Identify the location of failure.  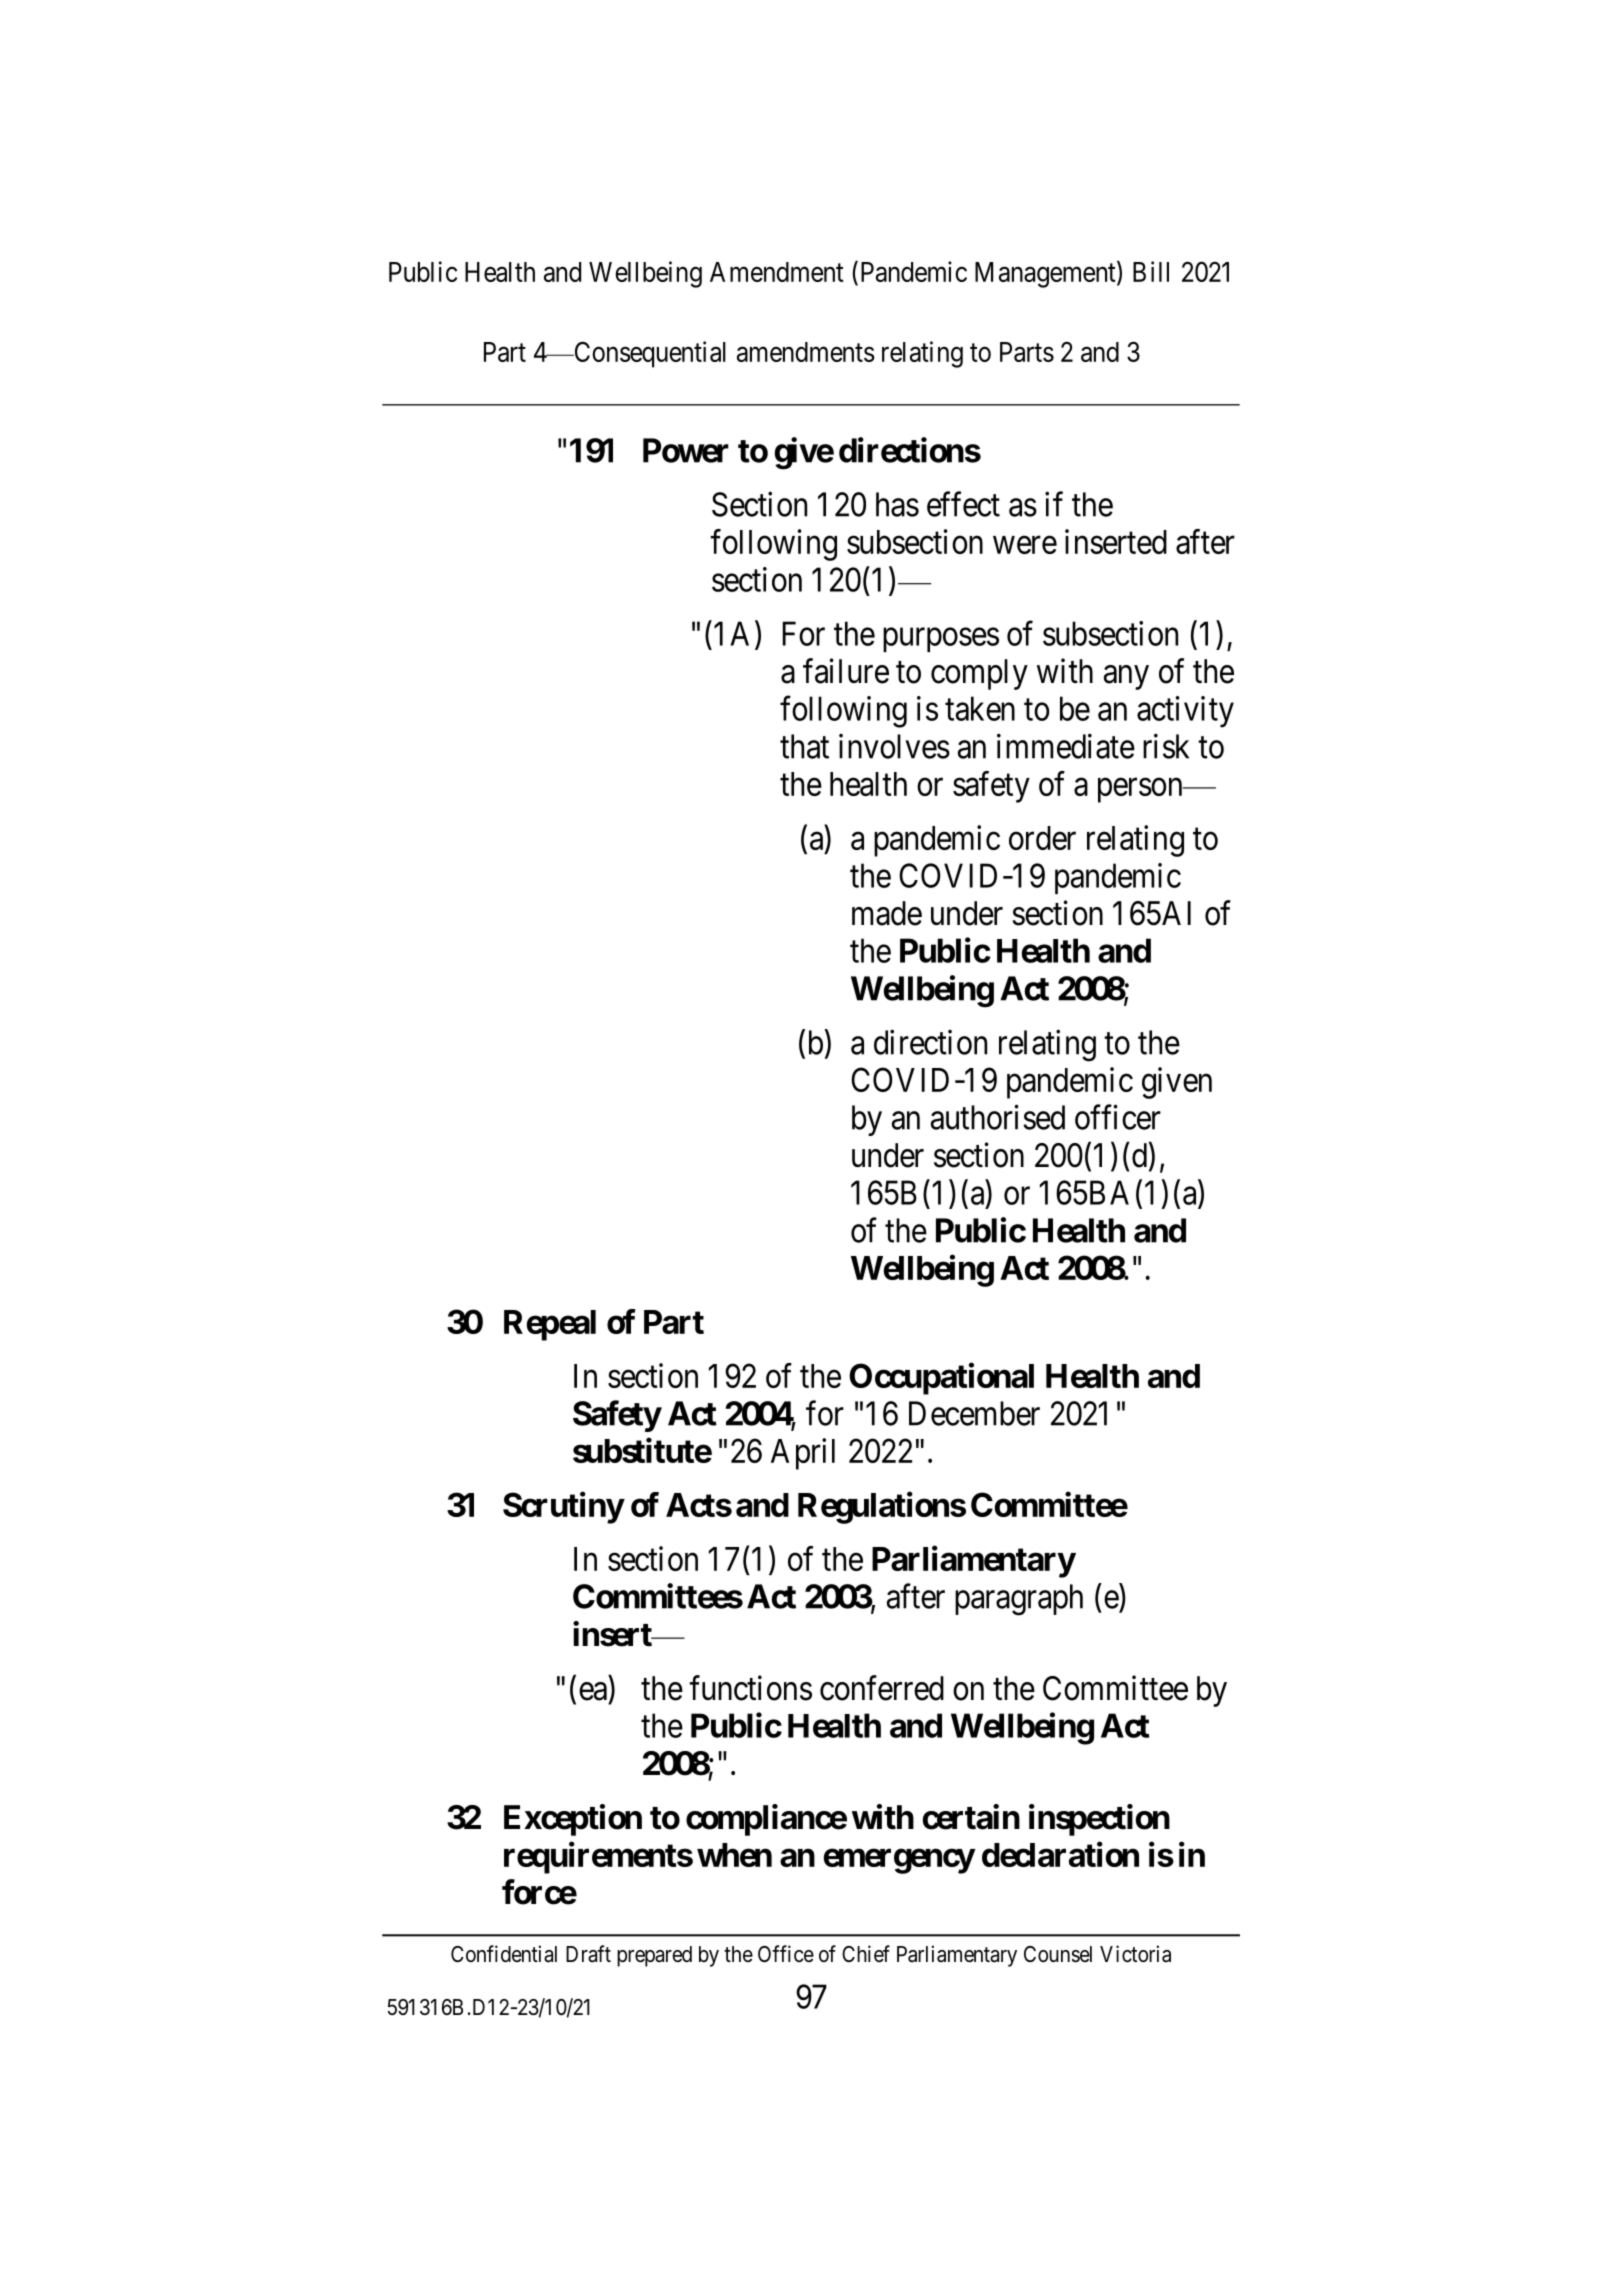
(846, 671).
